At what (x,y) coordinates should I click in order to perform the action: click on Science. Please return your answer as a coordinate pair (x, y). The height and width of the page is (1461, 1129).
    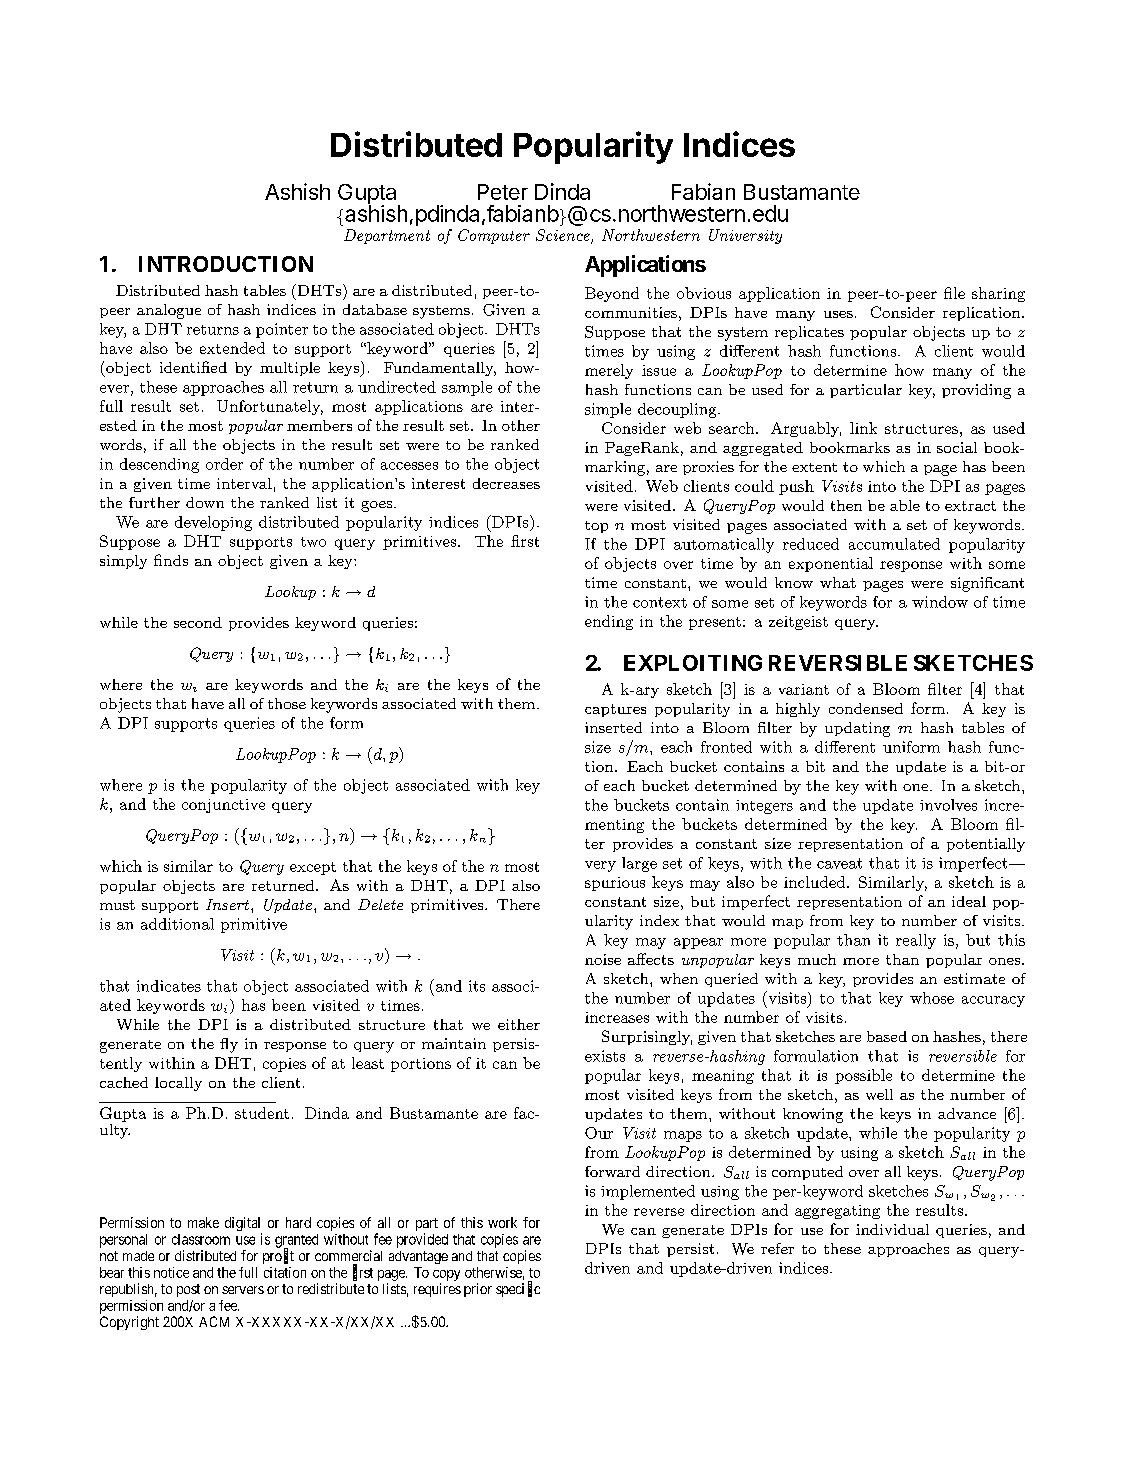
    Looking at the image, I should click on (564, 236).
